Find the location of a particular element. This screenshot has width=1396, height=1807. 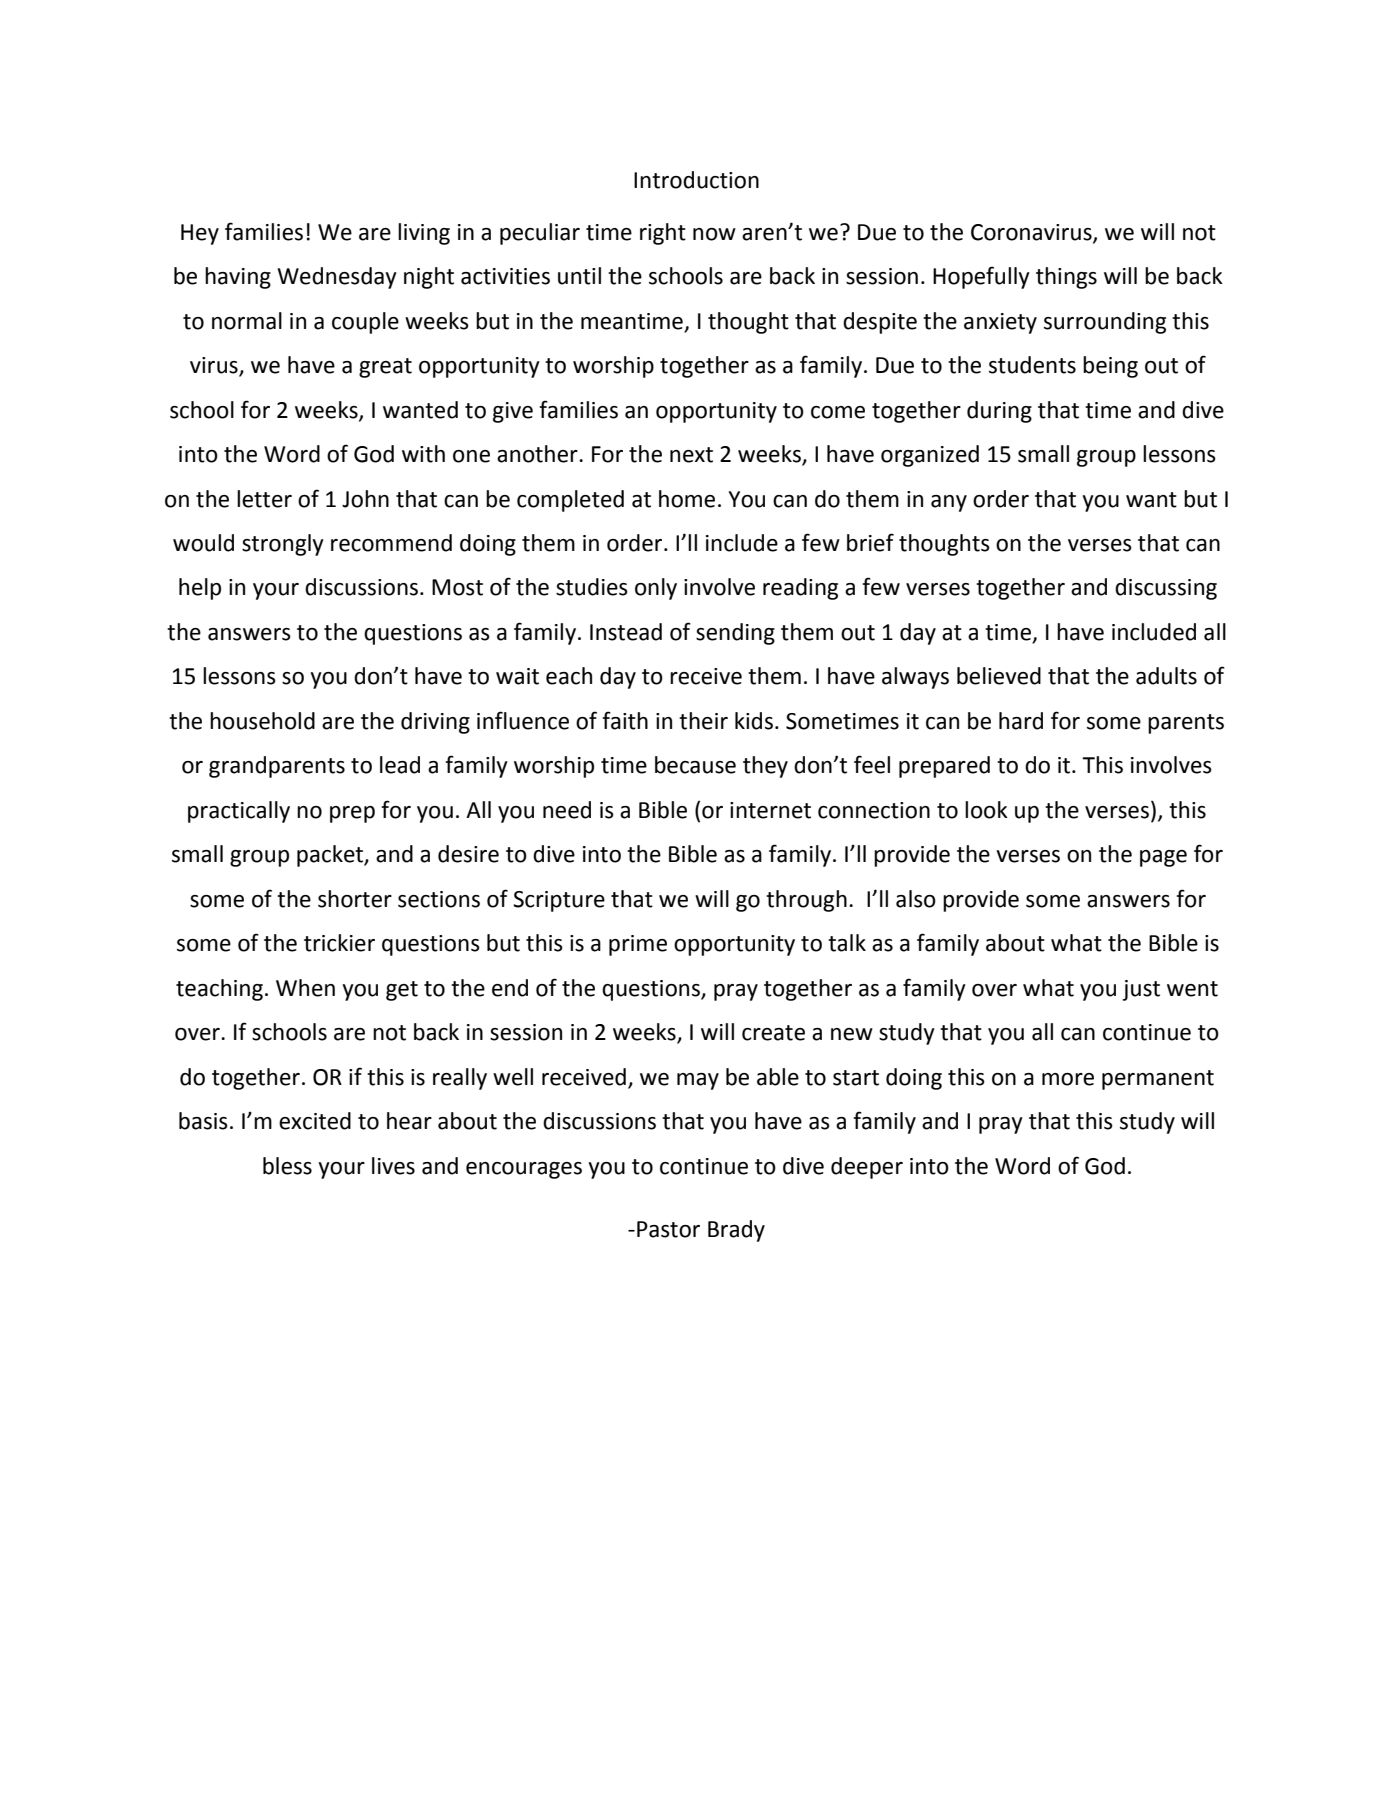

their is located at coordinates (703, 721).
